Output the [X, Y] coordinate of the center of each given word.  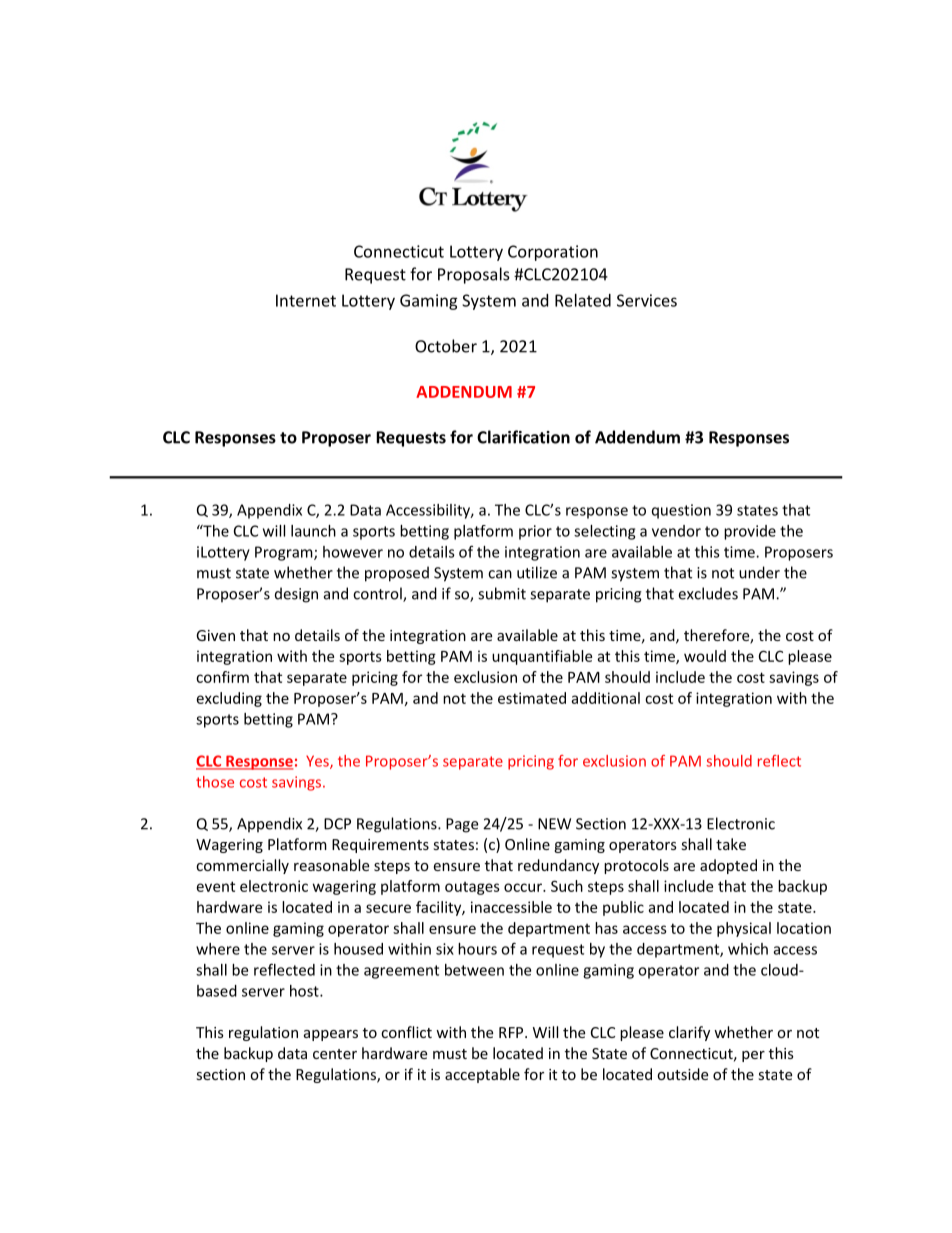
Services [647, 300]
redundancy [558, 866]
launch [313, 531]
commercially [242, 866]
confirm [222, 677]
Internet [306, 300]
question [681, 511]
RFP [512, 1032]
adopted [728, 866]
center [335, 1054]
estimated [532, 698]
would [705, 656]
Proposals [474, 275]
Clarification [523, 437]
